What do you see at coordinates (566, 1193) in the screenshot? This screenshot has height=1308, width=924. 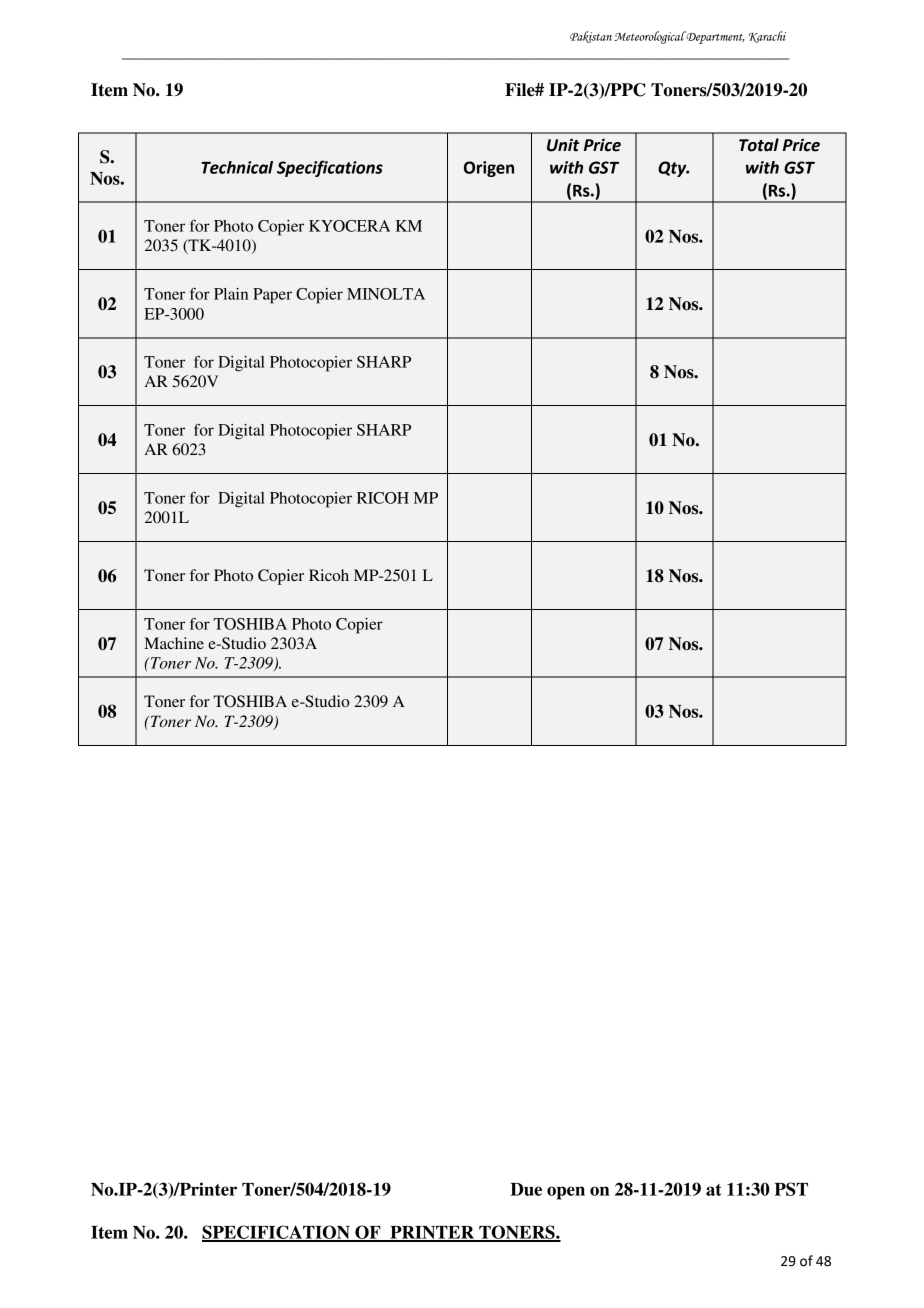 I see `open` at bounding box center [566, 1193].
